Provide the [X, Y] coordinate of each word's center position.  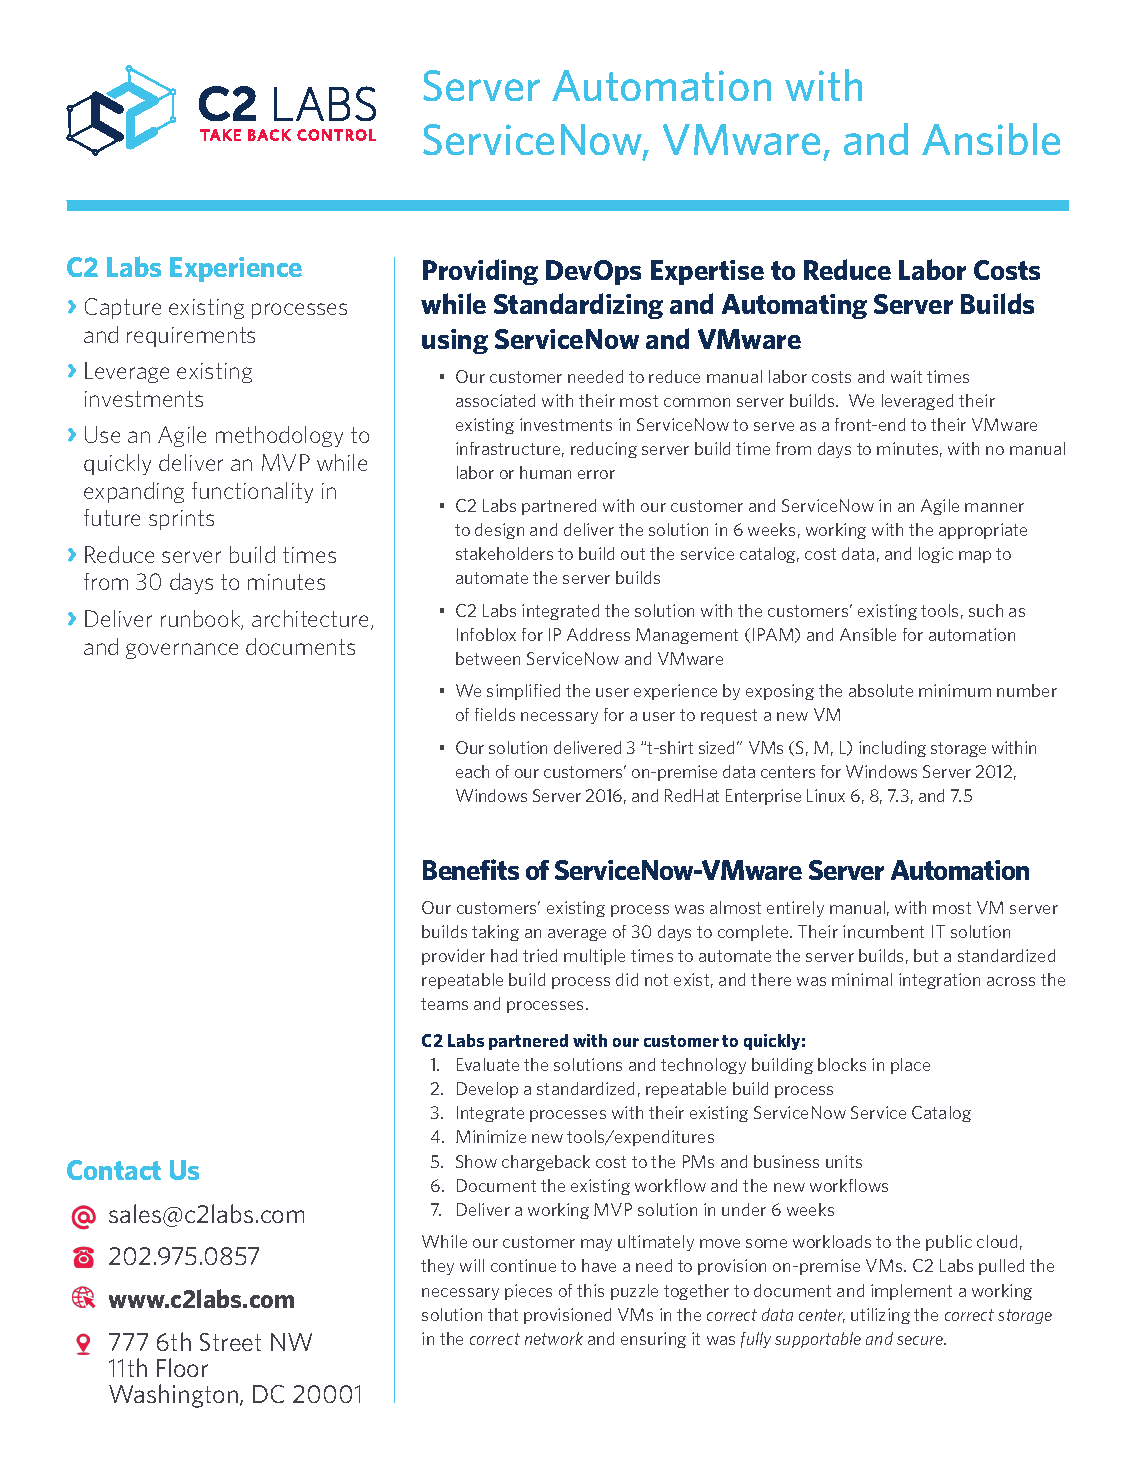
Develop [487, 1090]
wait [906, 376]
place [910, 1066]
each [472, 771]
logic [936, 555]
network [554, 1338]
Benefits [471, 869]
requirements [191, 337]
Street [230, 1342]
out [633, 554]
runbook [202, 620]
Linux [826, 795]
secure [921, 1340]
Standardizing [578, 306]
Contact [114, 1170]
